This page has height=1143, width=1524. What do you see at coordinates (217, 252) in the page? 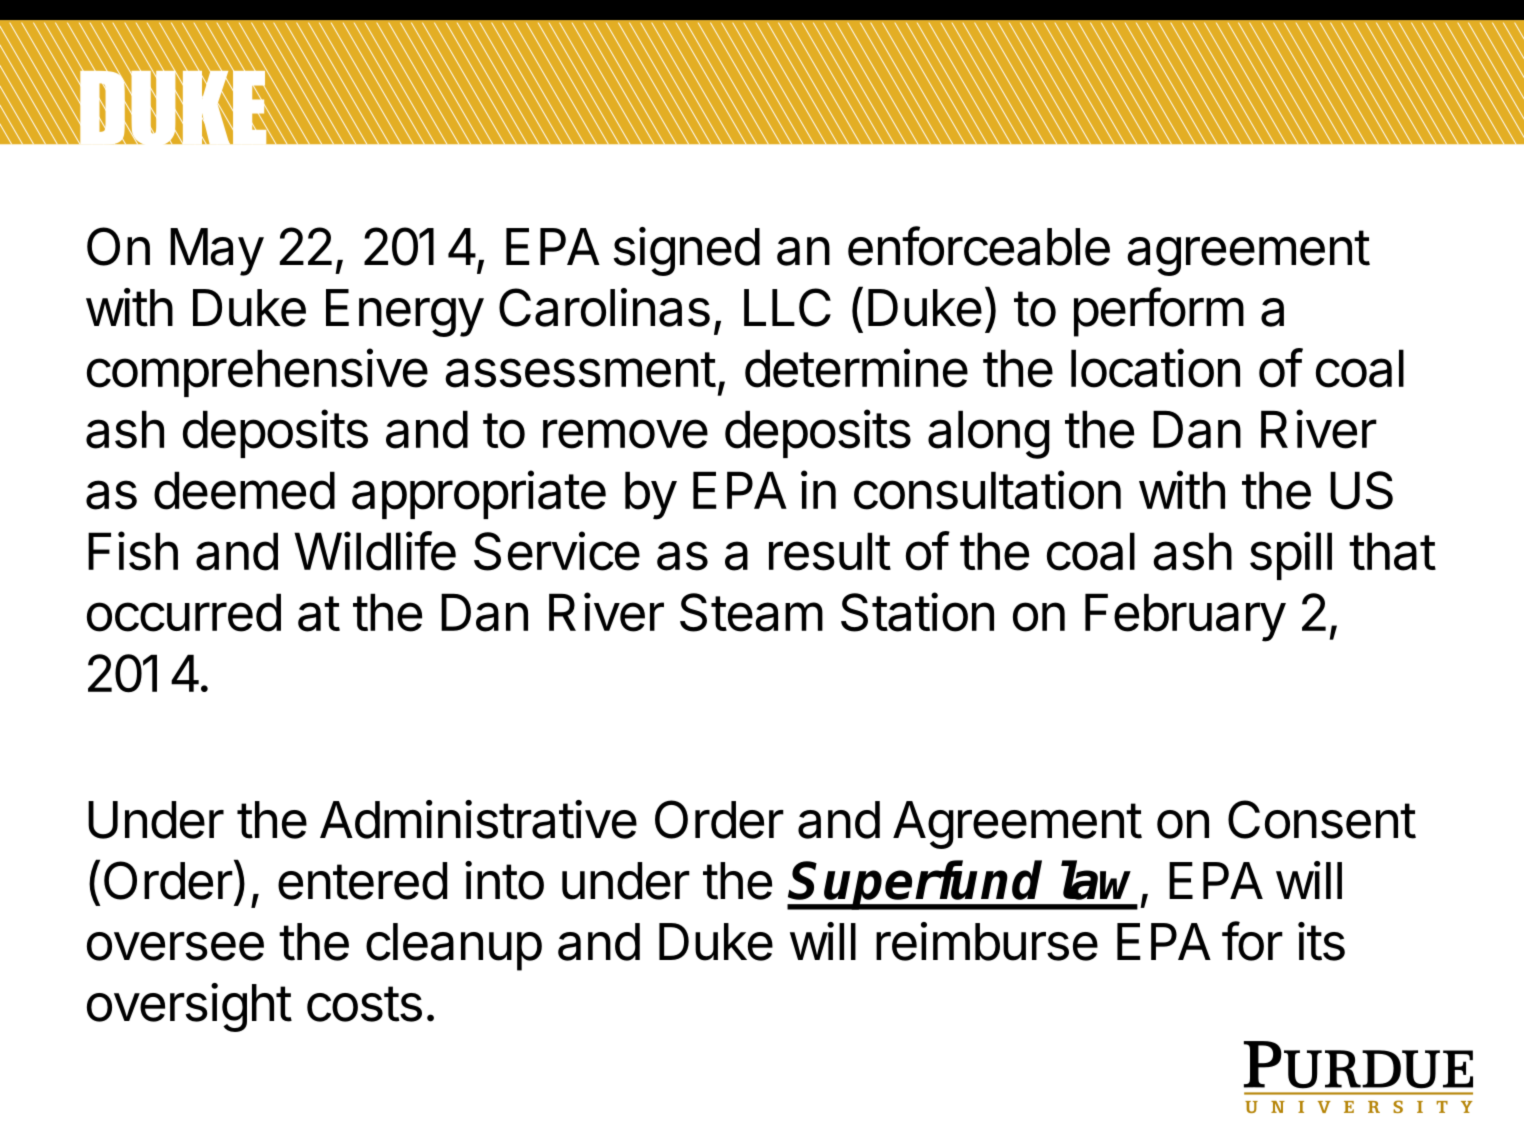
I see `May` at bounding box center [217, 252].
